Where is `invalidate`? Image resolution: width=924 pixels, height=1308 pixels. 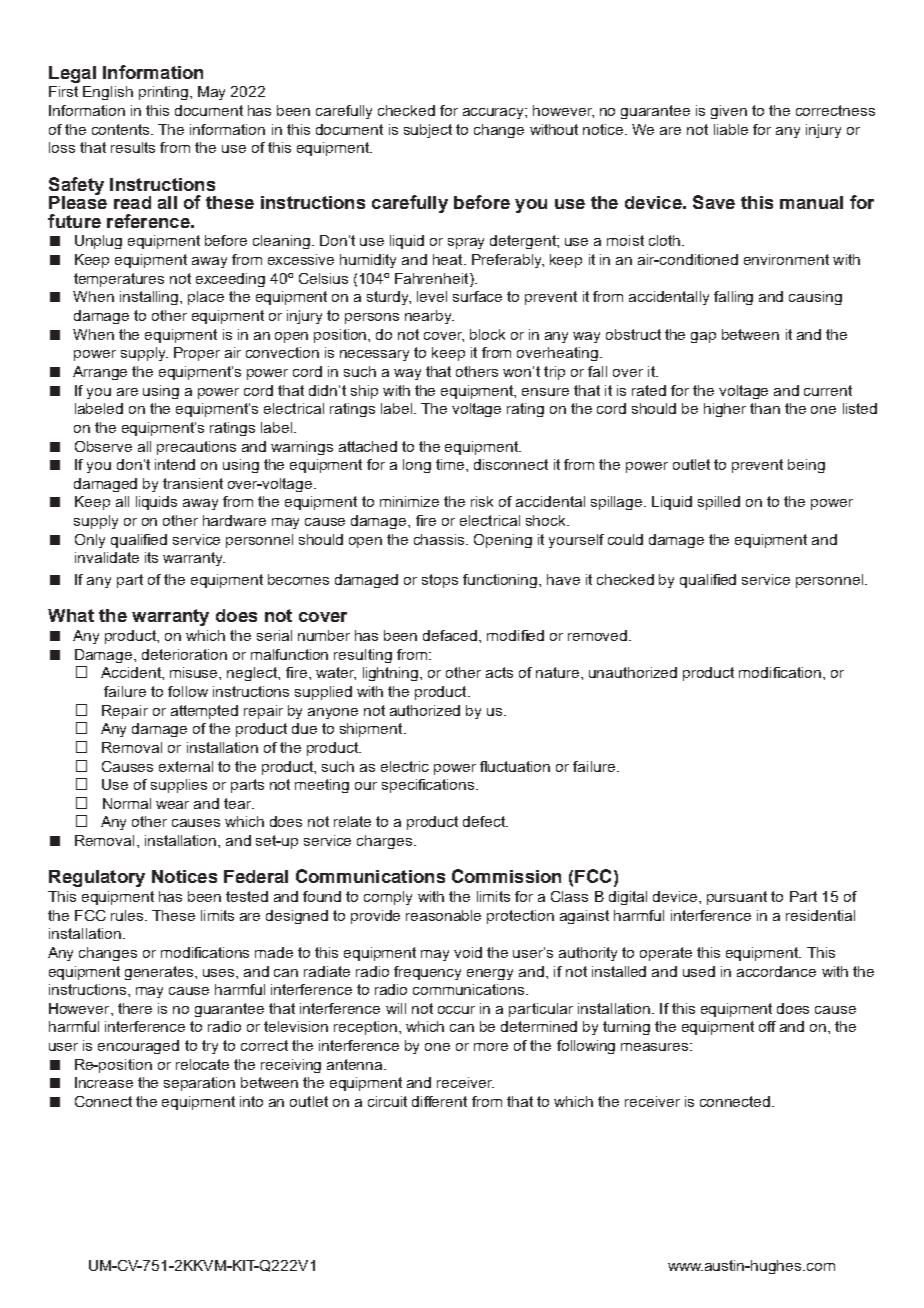
invalidate is located at coordinates (107, 557).
